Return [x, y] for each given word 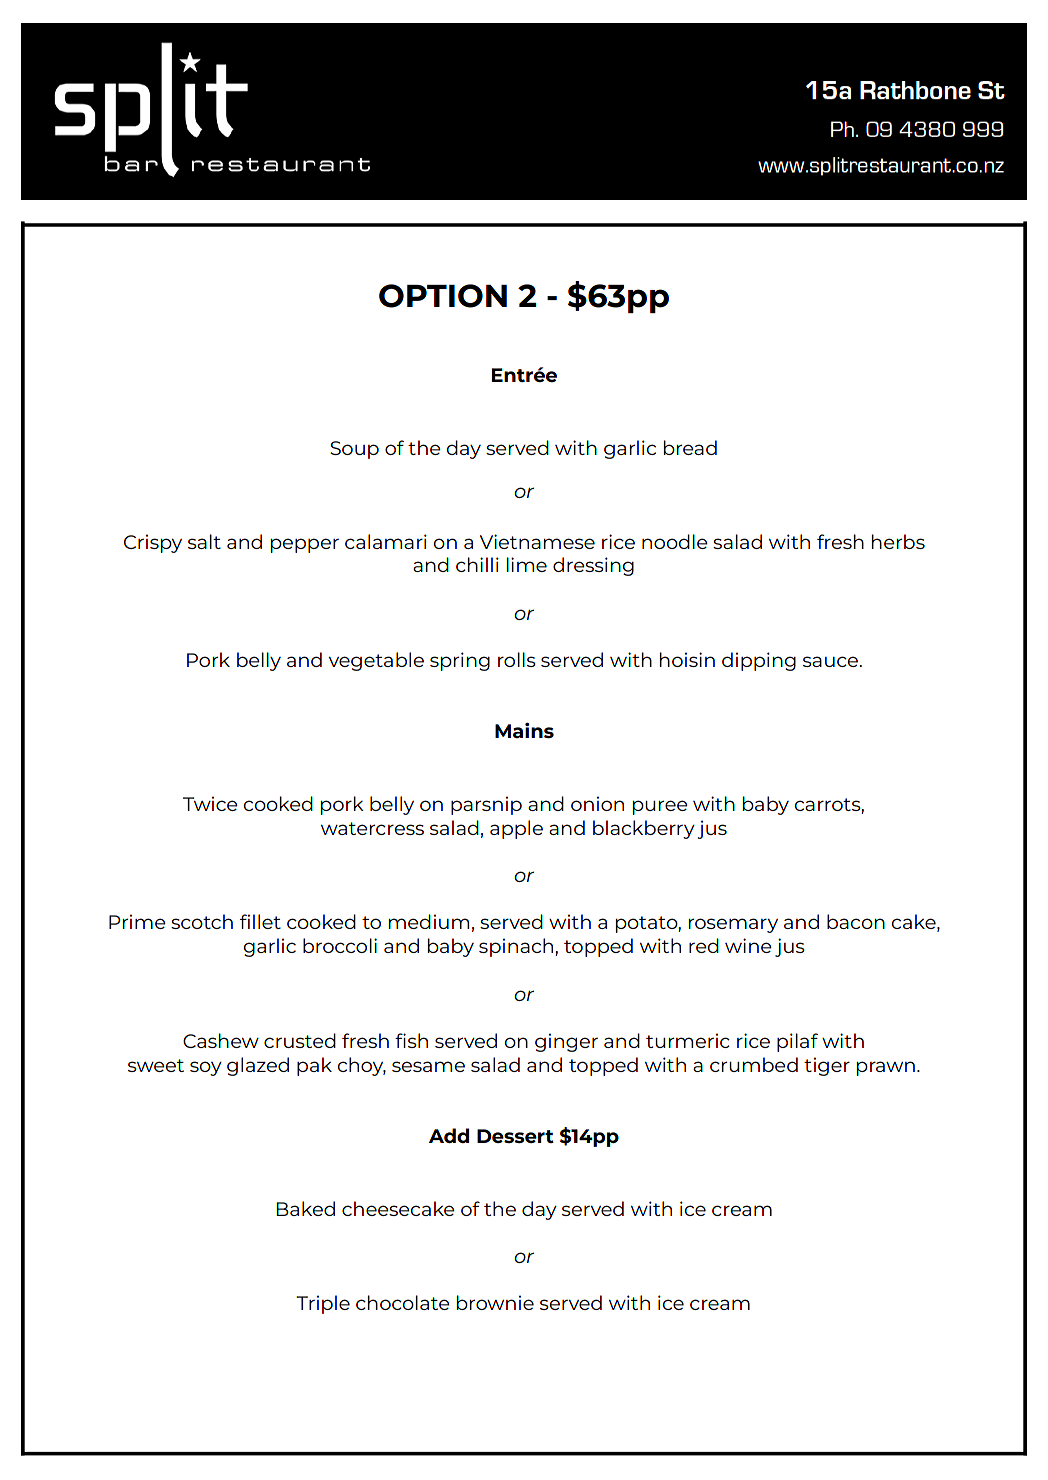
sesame [428, 1066]
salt [204, 541]
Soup [354, 450]
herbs [898, 541]
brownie [495, 1302]
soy [206, 1068]
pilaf [797, 1042]
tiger [827, 1066]
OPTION [443, 296]
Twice [210, 803]
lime [526, 564]
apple [516, 829]
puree [660, 807]
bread [690, 447]
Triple [323, 1304]
